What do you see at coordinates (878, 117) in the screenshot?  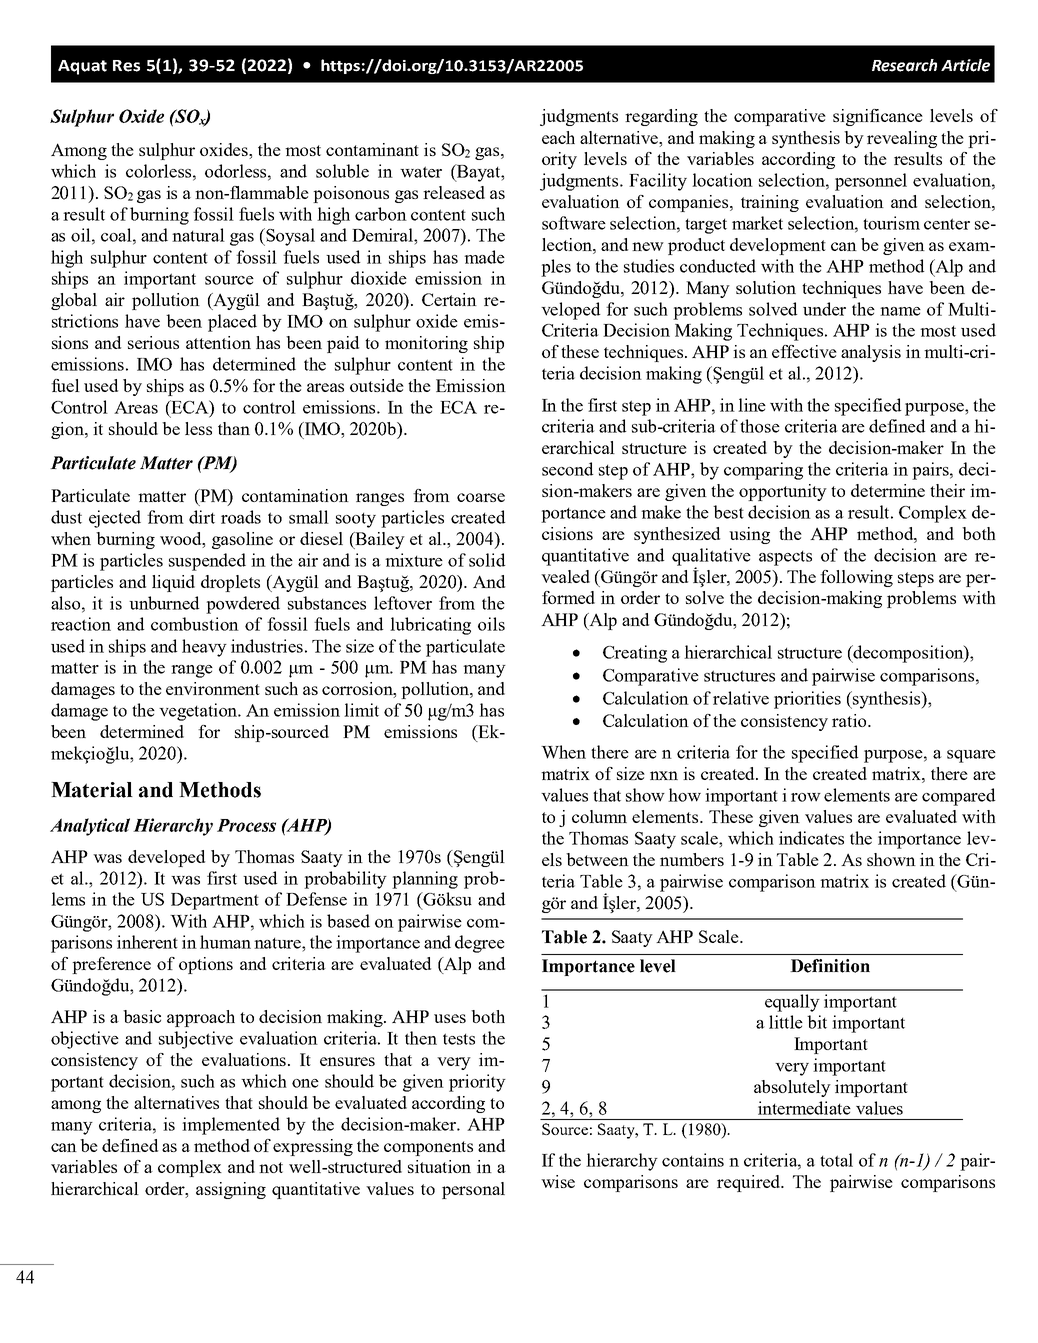 I see `significance` at bounding box center [878, 117].
